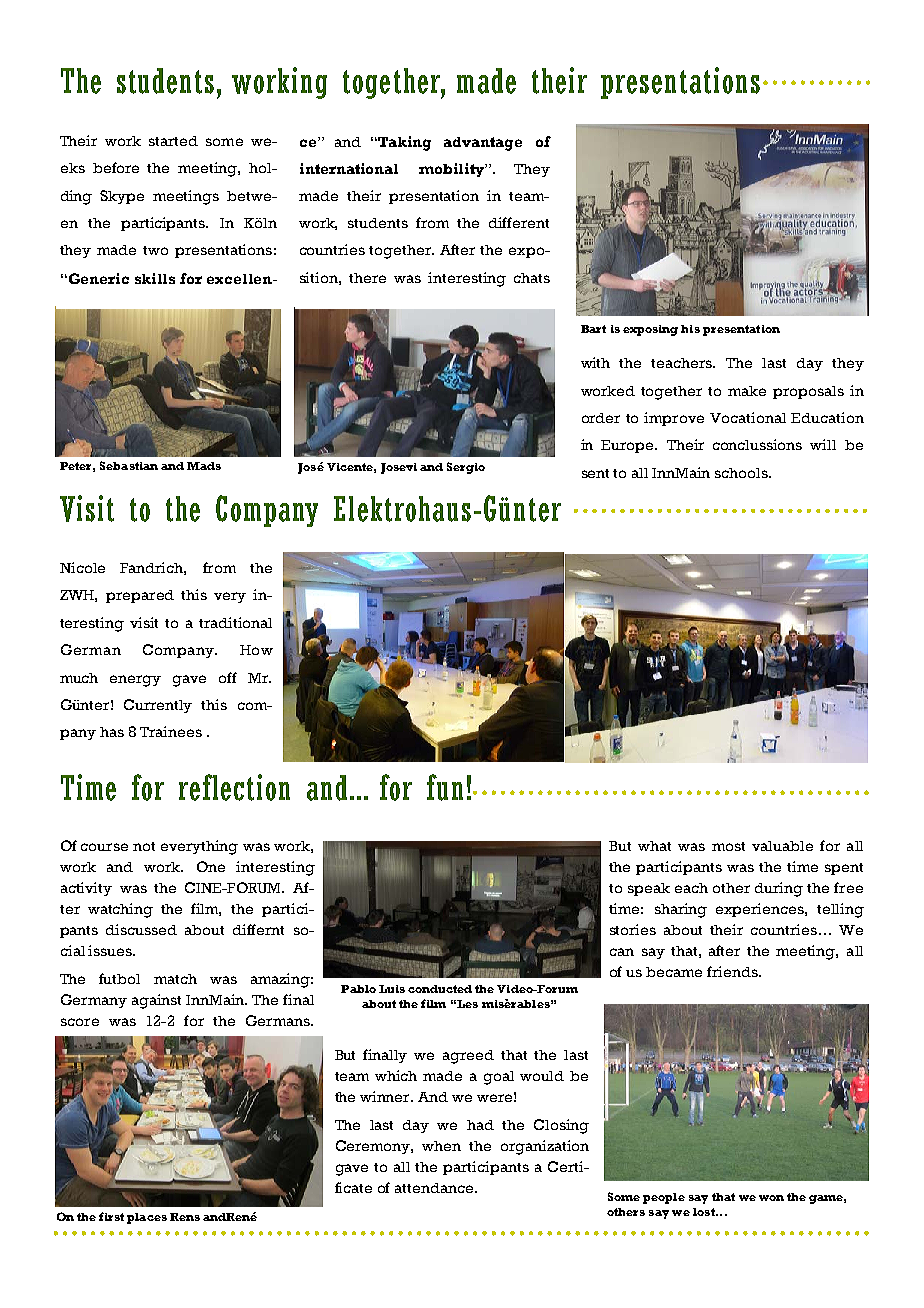 This page has width=924, height=1308. Describe the element at coordinates (173, 141) in the page. I see `started` at that location.
